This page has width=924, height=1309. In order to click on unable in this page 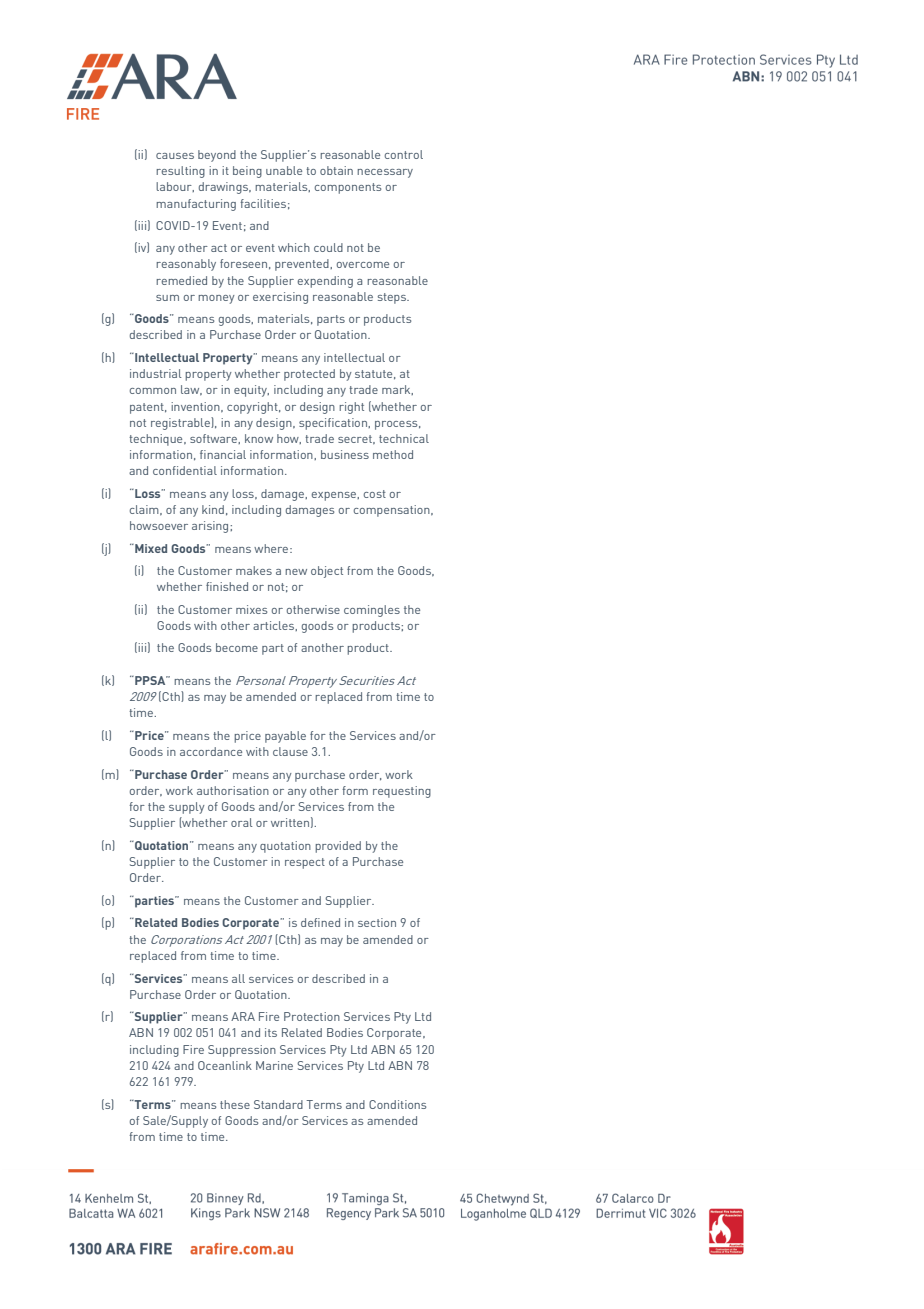, I will do `click(284, 170)`.
